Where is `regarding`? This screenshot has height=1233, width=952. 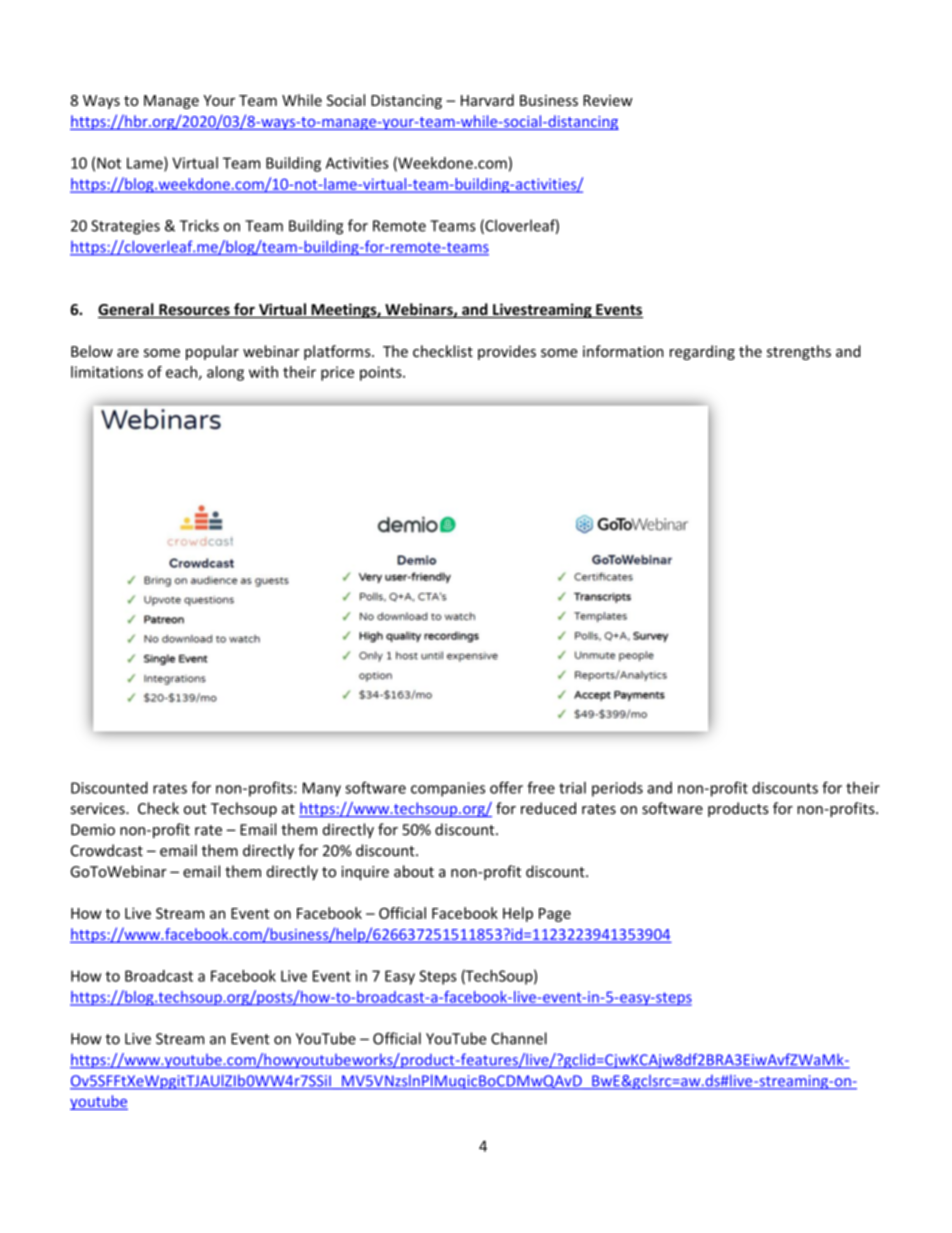 regarding is located at coordinates (702, 352).
